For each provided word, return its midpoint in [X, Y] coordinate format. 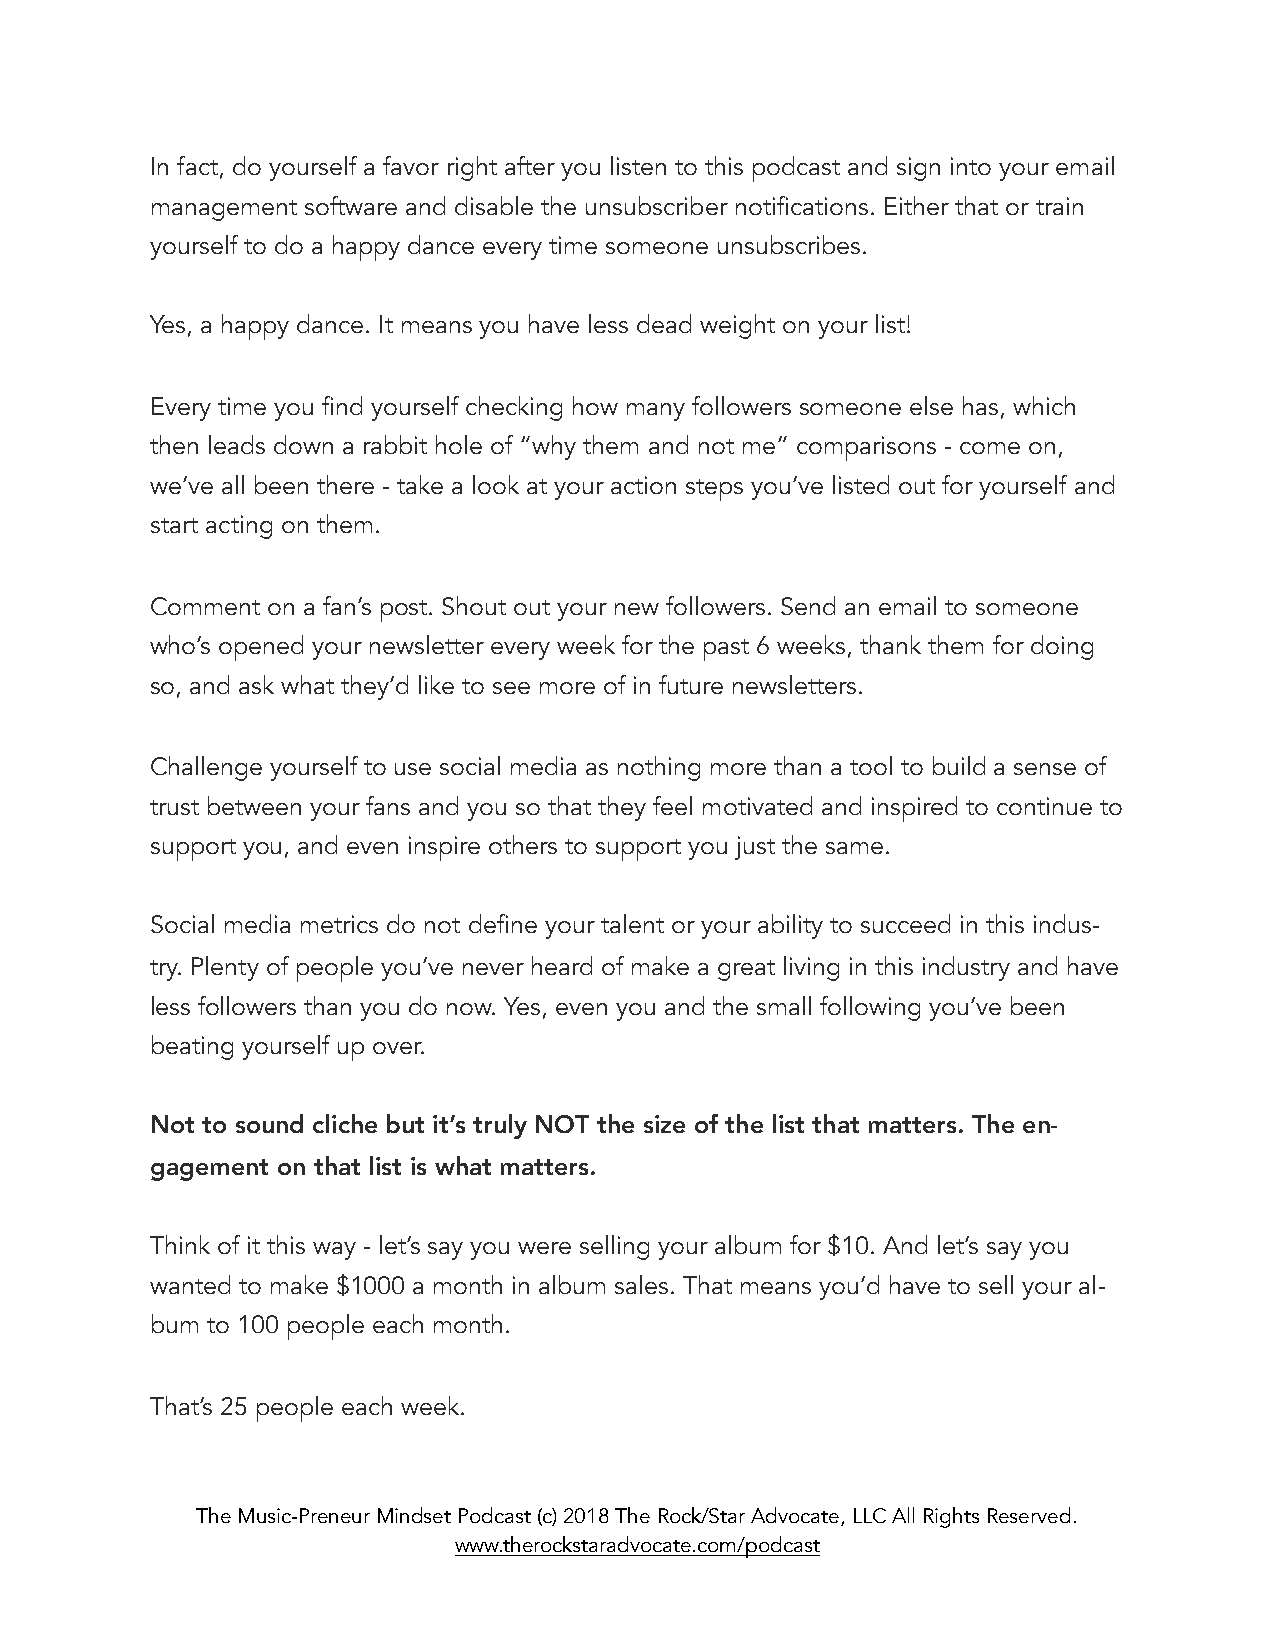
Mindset [414, 1515]
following [870, 1008]
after [530, 165]
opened [261, 648]
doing [1062, 647]
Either [917, 205]
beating [192, 1047]
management [224, 210]
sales [641, 1284]
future [691, 684]
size [664, 1124]
